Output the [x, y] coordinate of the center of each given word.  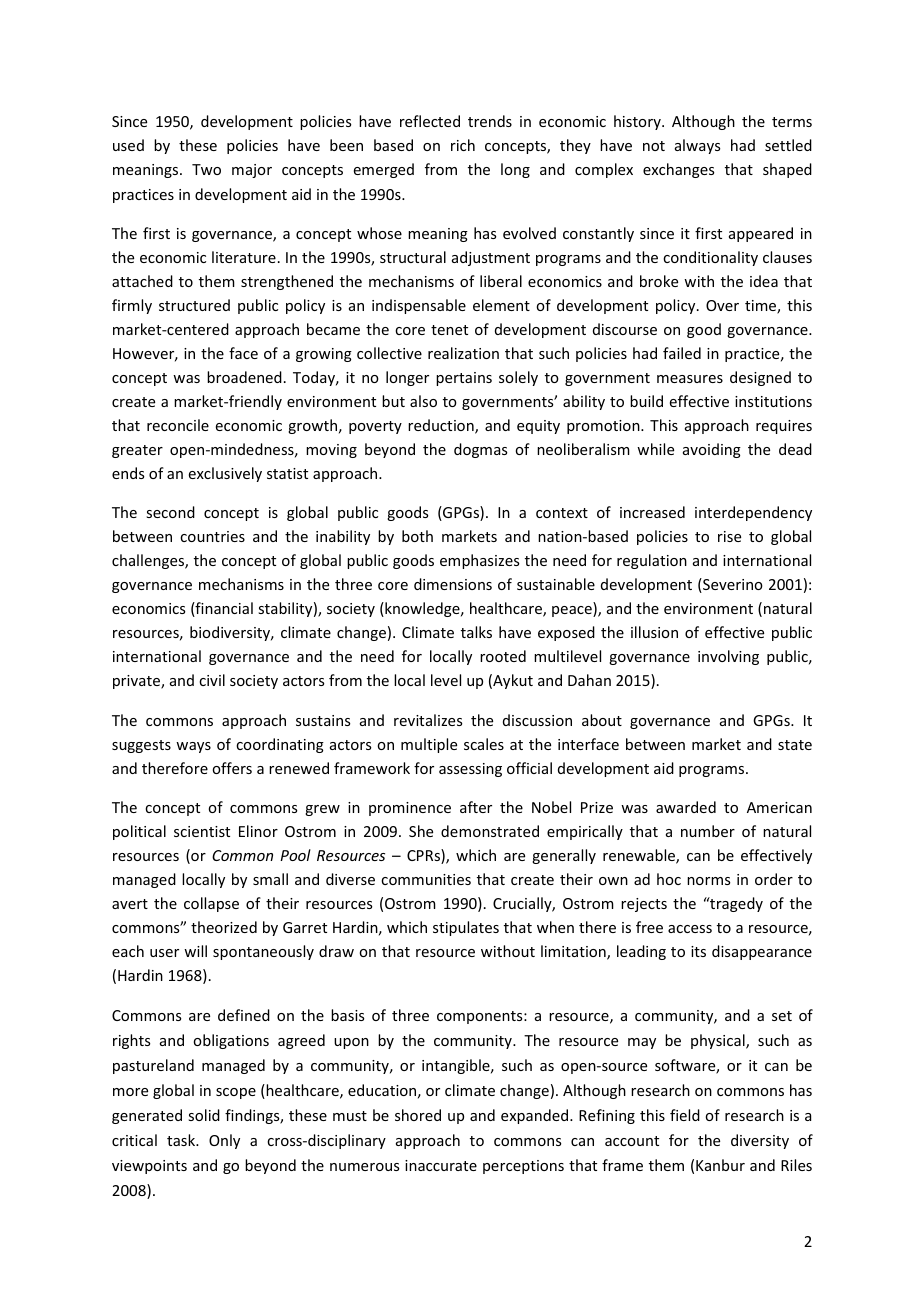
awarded [686, 807]
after [476, 807]
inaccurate [441, 1165]
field [685, 1115]
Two [206, 169]
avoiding [712, 450]
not [654, 146]
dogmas [480, 450]
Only [224, 1141]
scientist [202, 831]
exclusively [225, 474]
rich [463, 145]
